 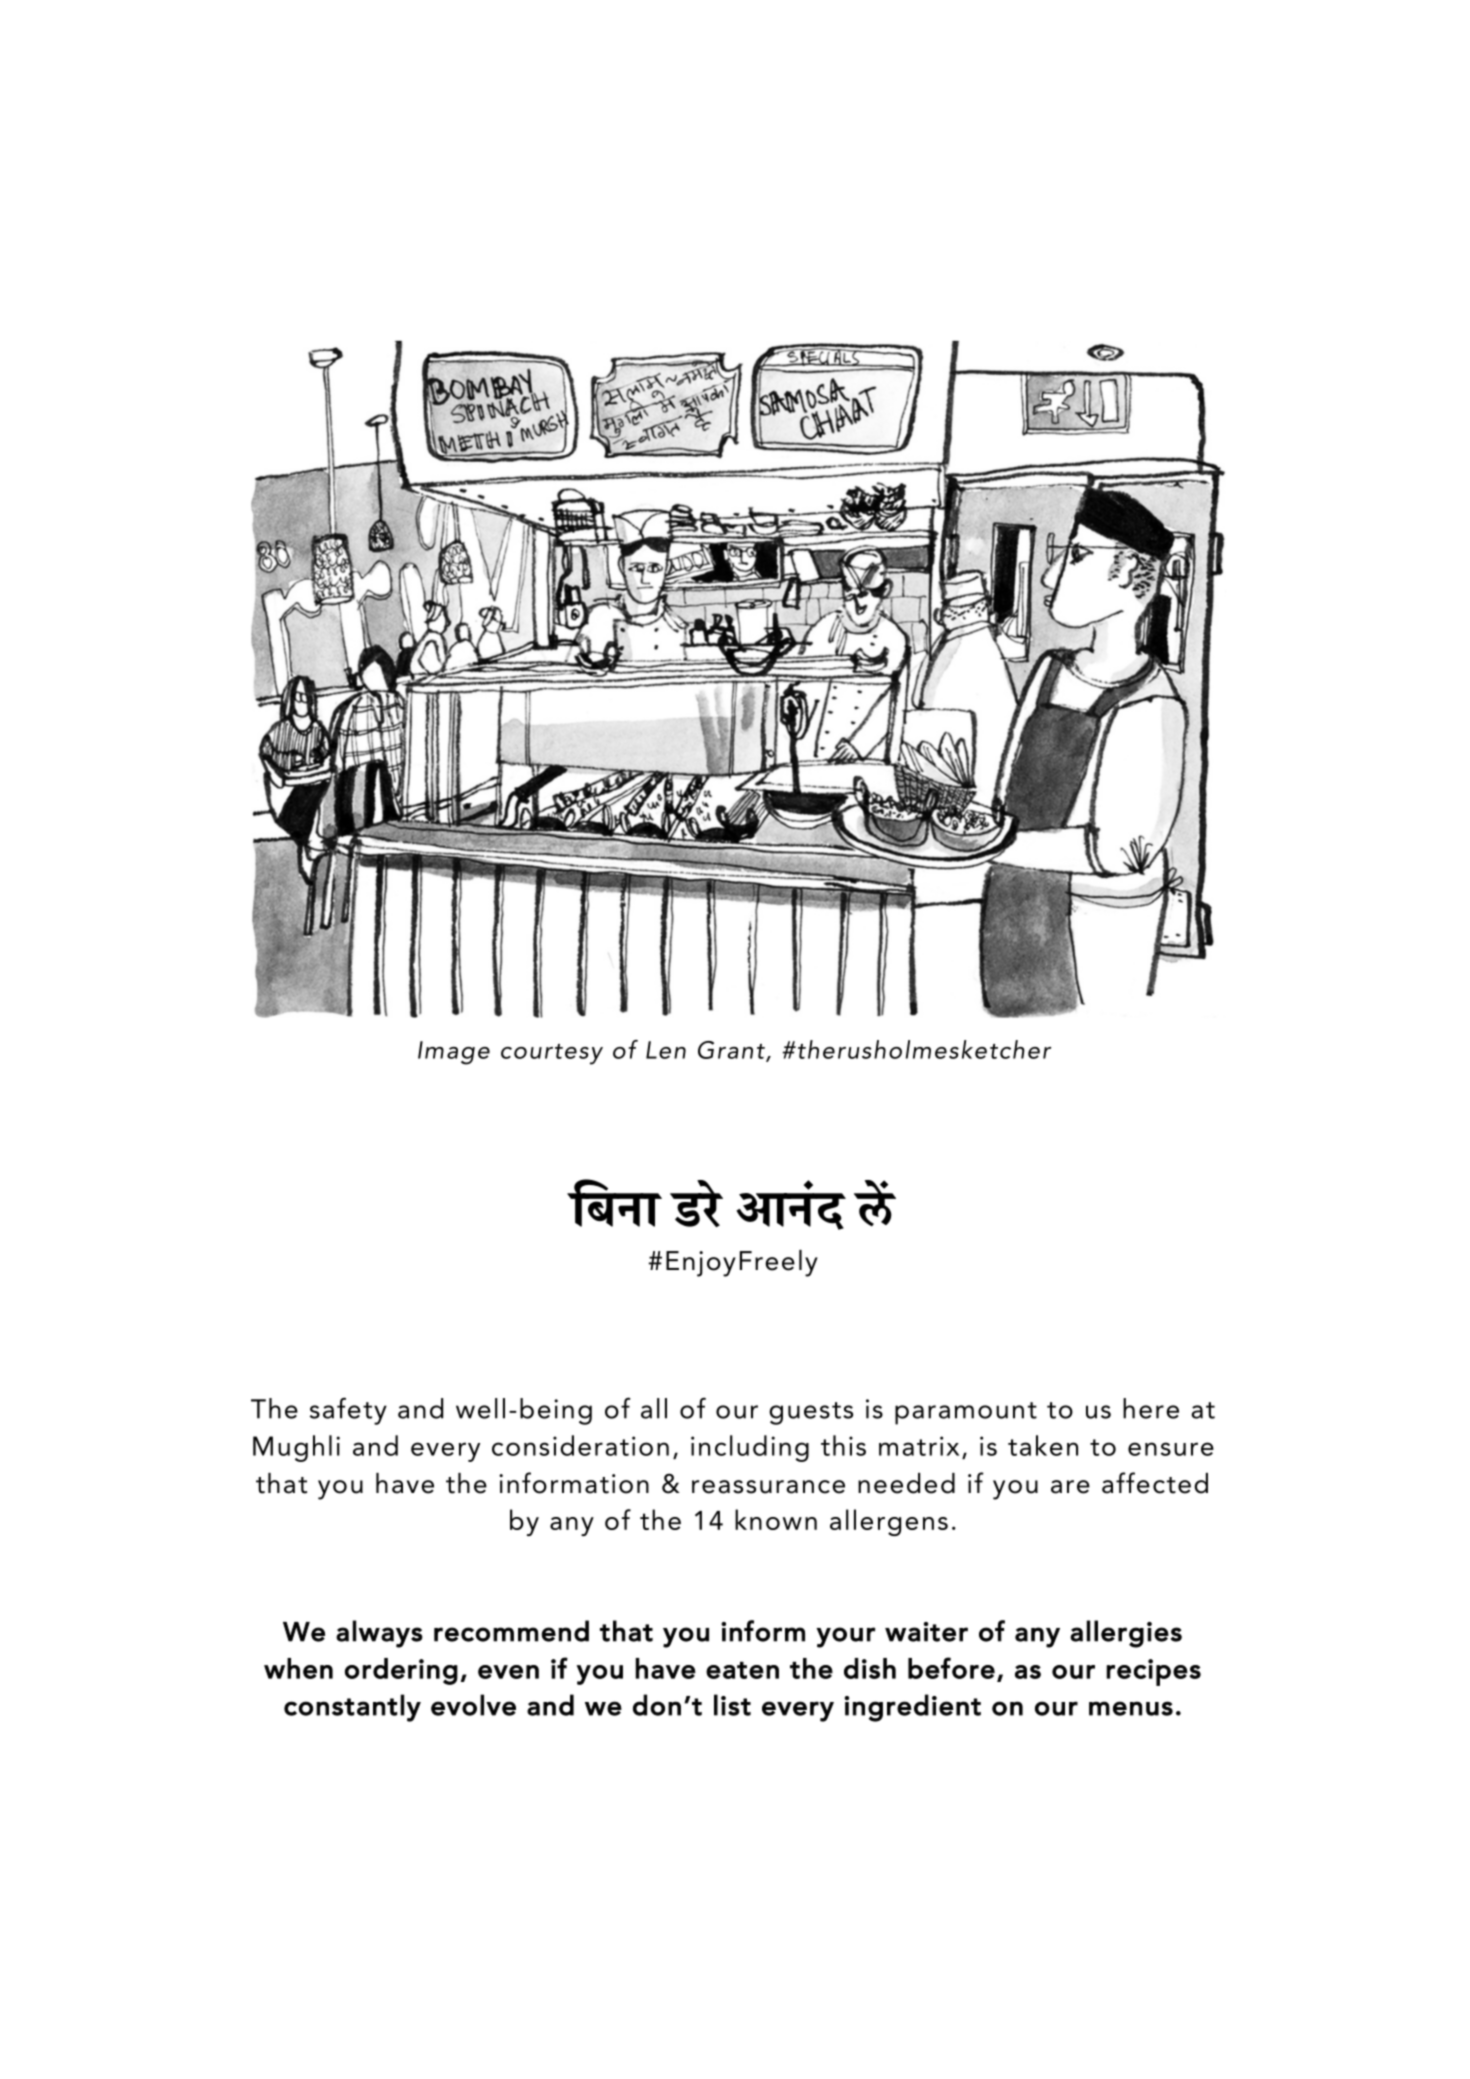 What do you see at coordinates (776, 1519) in the document?
I see `known` at bounding box center [776, 1519].
